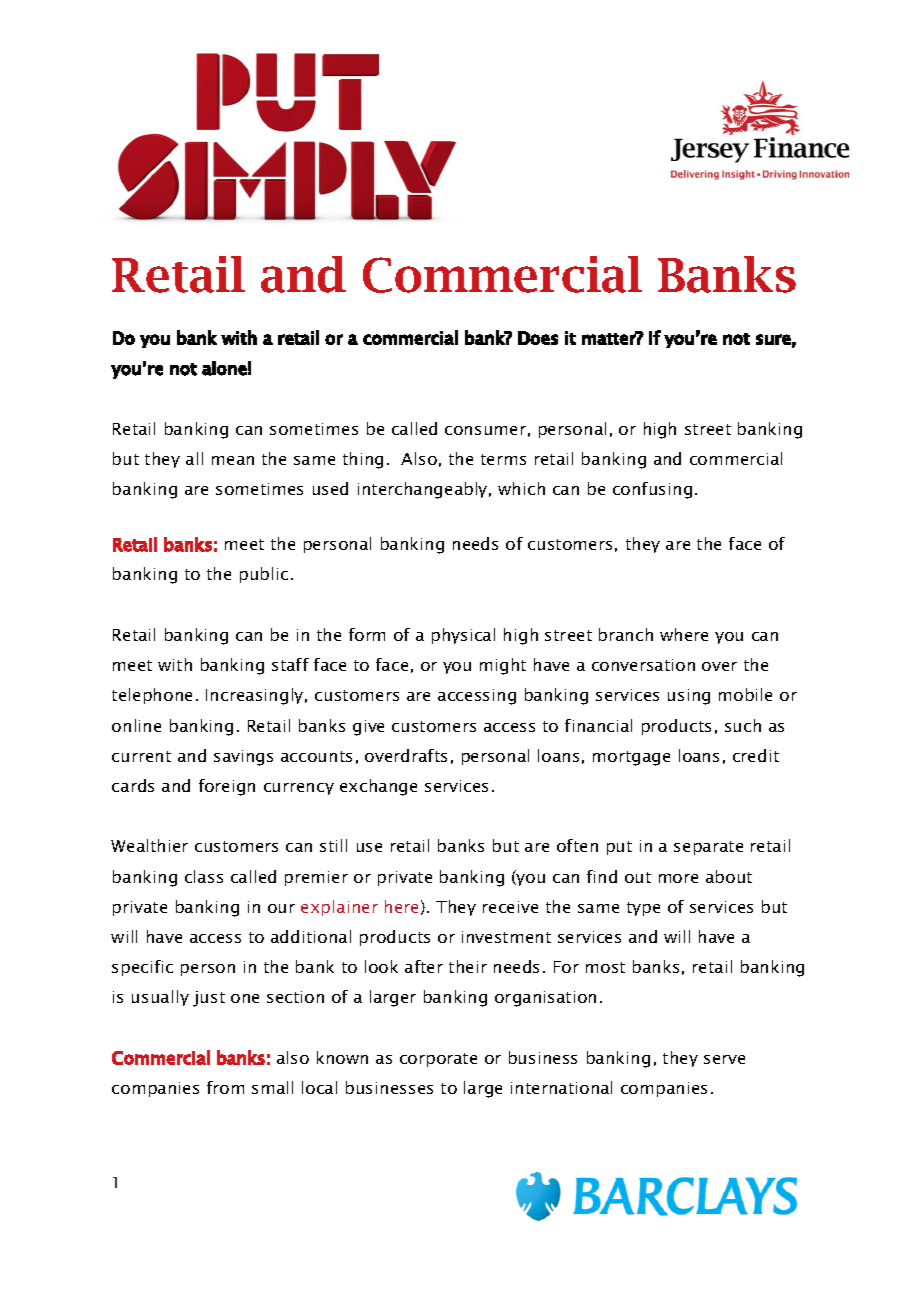  What do you see at coordinates (152, 696) in the screenshot?
I see `telephone` at bounding box center [152, 696].
